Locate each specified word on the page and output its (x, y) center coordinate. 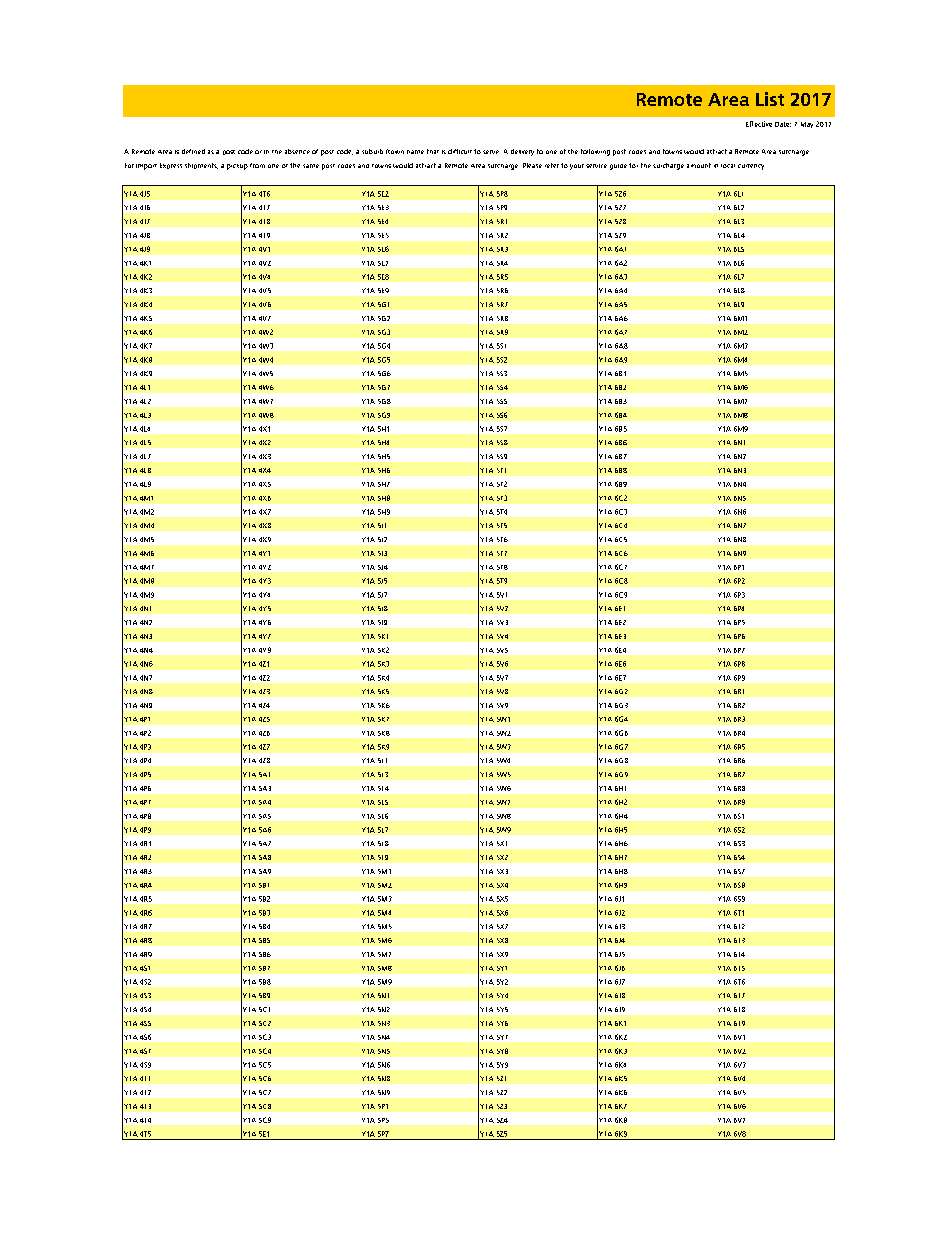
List (770, 99)
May (807, 125)
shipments (201, 166)
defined (193, 151)
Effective (759, 124)
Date (783, 124)
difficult (460, 151)
